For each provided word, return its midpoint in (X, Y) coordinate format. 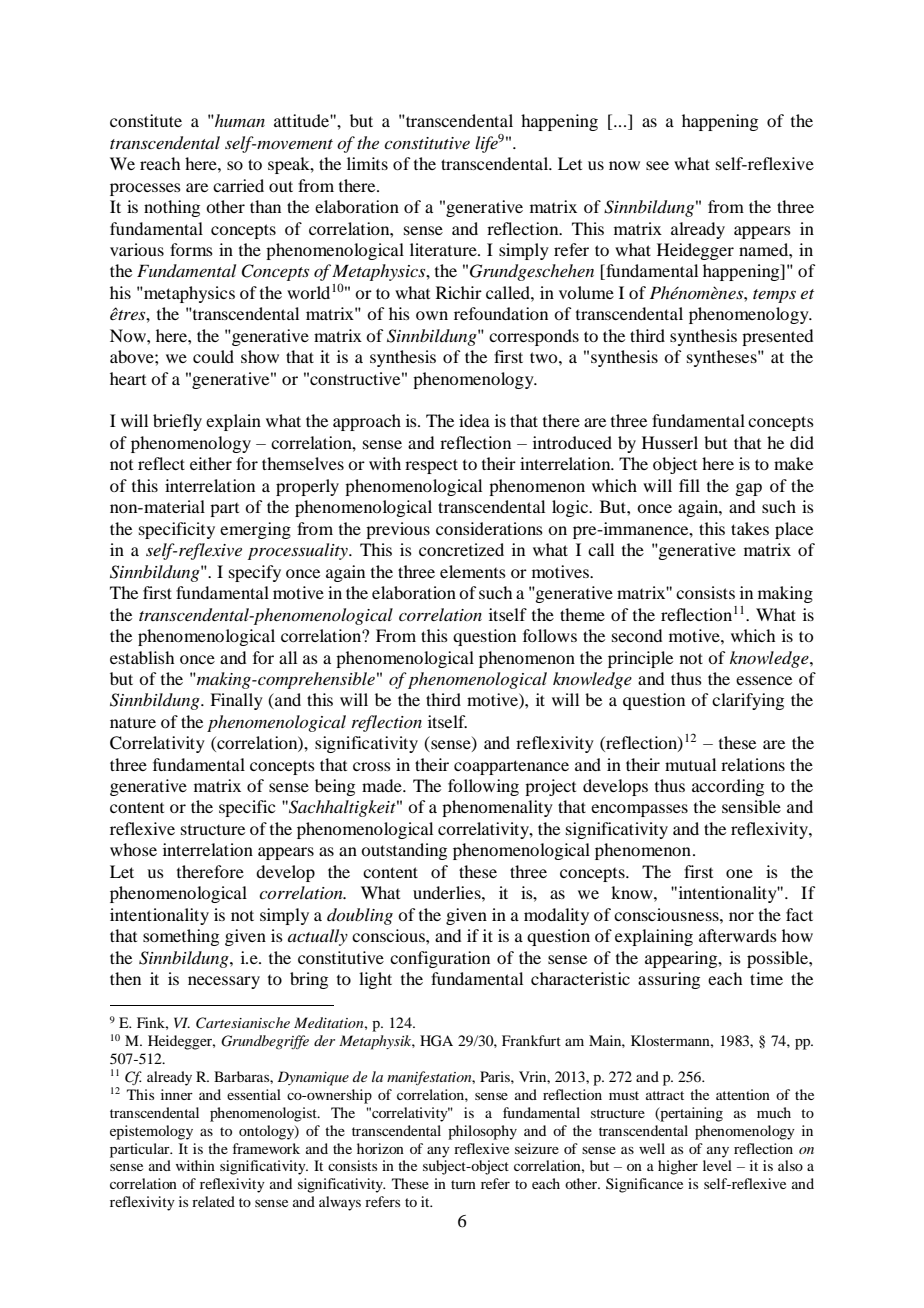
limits (367, 163)
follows (550, 635)
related (213, 1201)
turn (463, 1184)
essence (764, 680)
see (657, 165)
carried (238, 185)
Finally (236, 701)
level (717, 1165)
